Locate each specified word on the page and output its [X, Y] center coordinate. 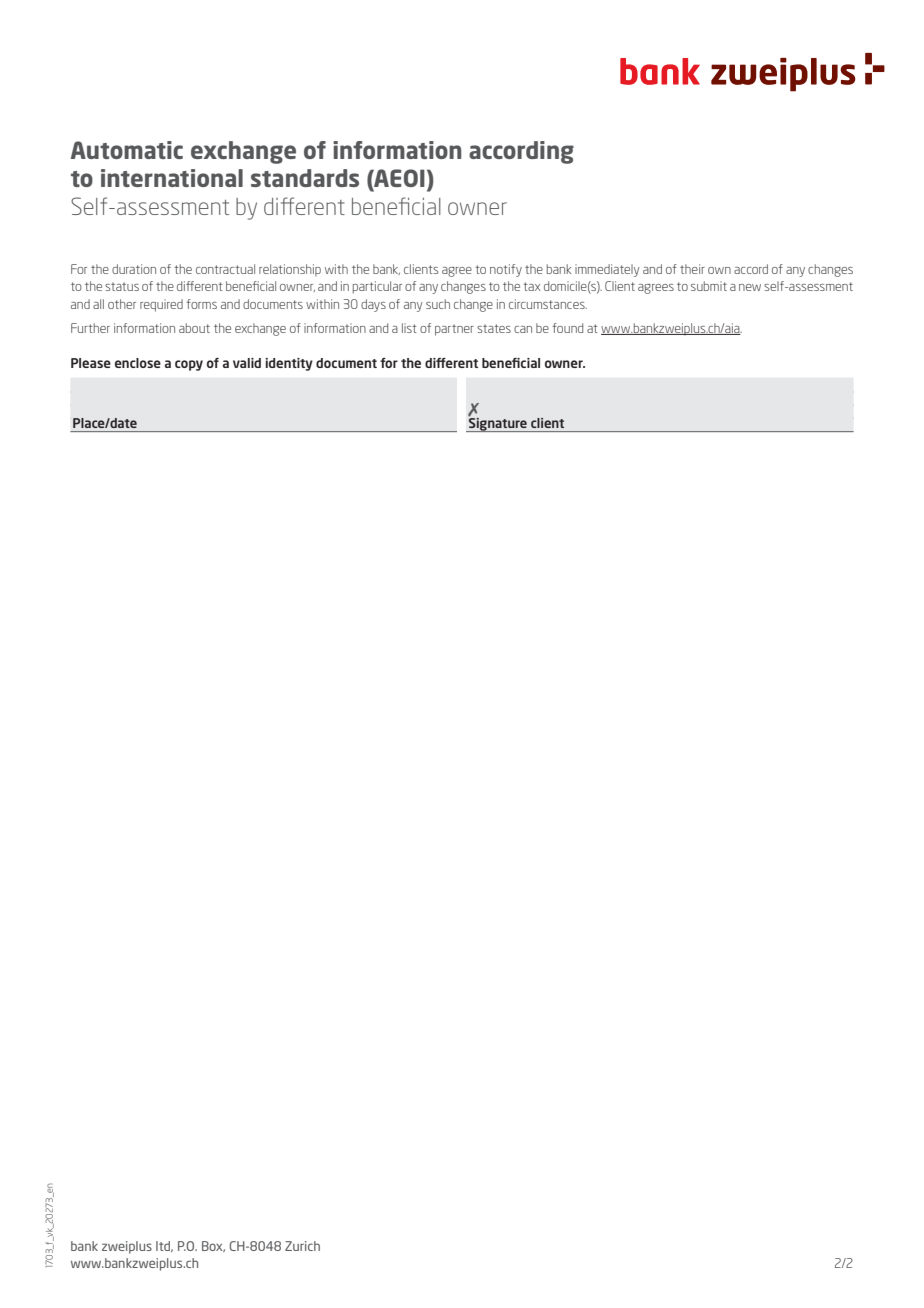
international [172, 178]
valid [247, 363]
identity [289, 364]
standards [305, 178]
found [567, 328]
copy [189, 365]
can [523, 329]
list [409, 328]
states [494, 328]
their [692, 269]
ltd [164, 1246]
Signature [498, 424]
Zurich [302, 1246]
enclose [138, 363]
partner [454, 330]
